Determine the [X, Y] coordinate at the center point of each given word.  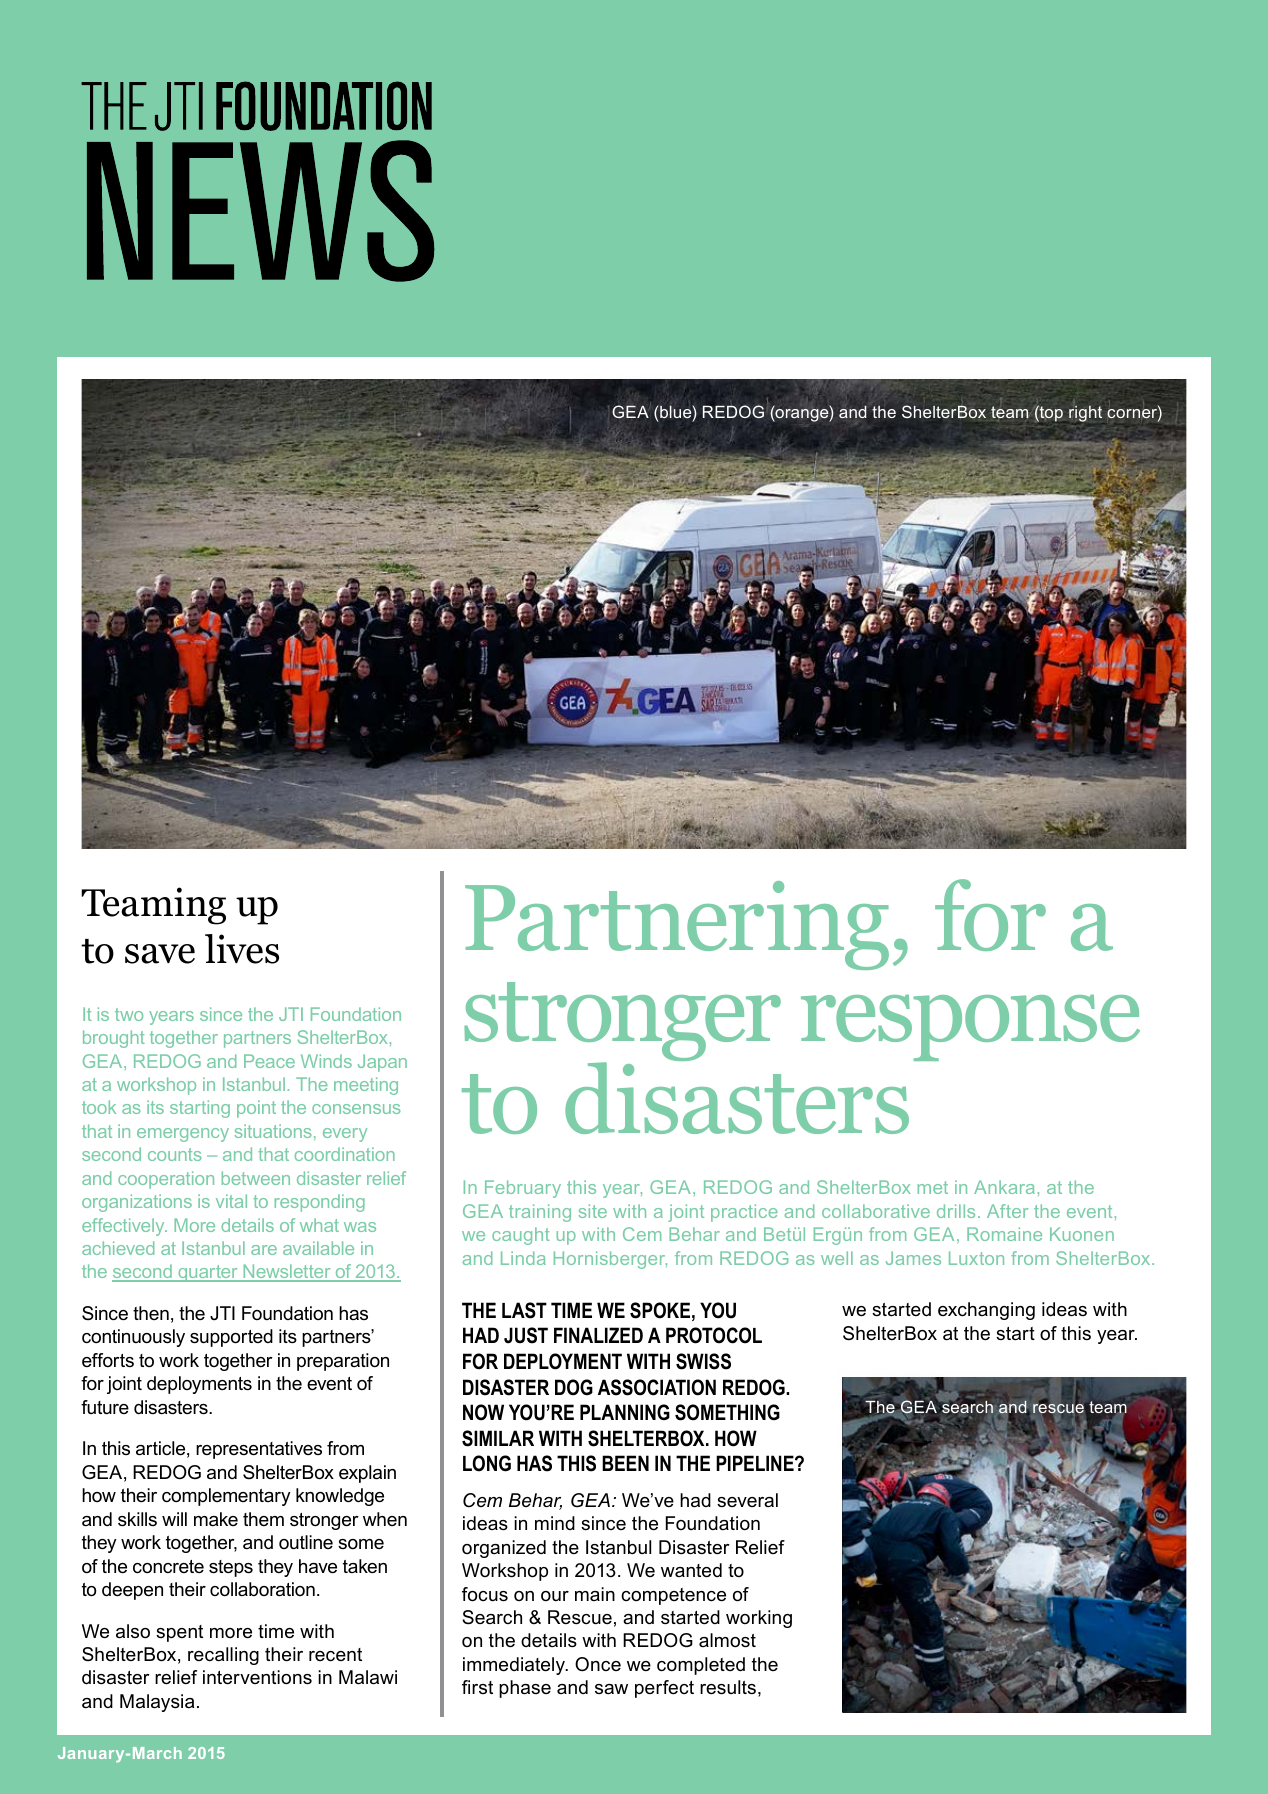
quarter [208, 1273]
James [913, 1258]
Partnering [677, 925]
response [970, 1028]
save [160, 954]
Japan [382, 1063]
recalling [223, 1656]
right [1085, 414]
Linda [523, 1258]
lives [242, 949]
